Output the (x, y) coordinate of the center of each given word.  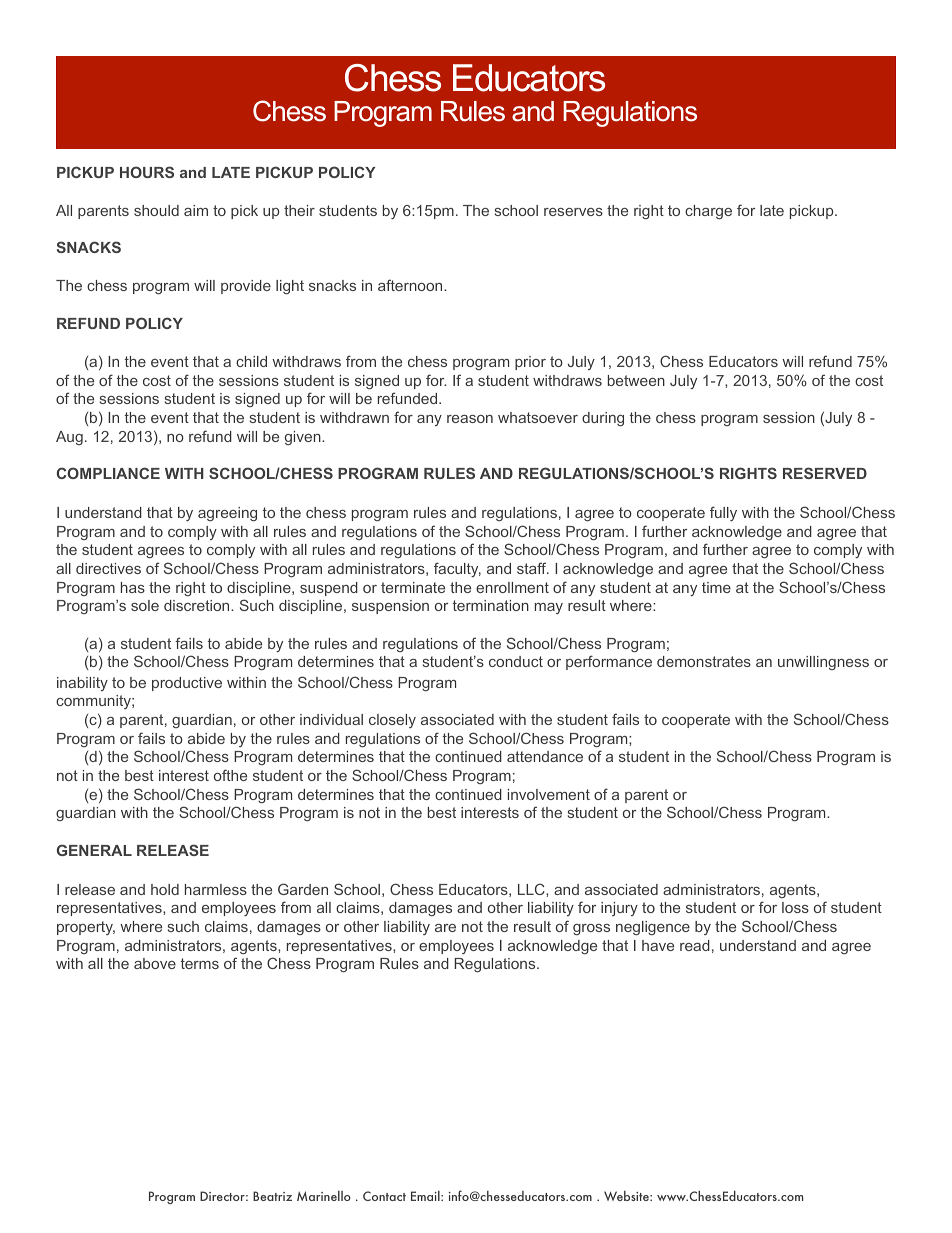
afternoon (411, 285)
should (156, 210)
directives (108, 568)
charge (708, 212)
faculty (457, 569)
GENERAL (94, 850)
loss (795, 907)
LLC (532, 889)
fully (723, 513)
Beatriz (272, 1196)
